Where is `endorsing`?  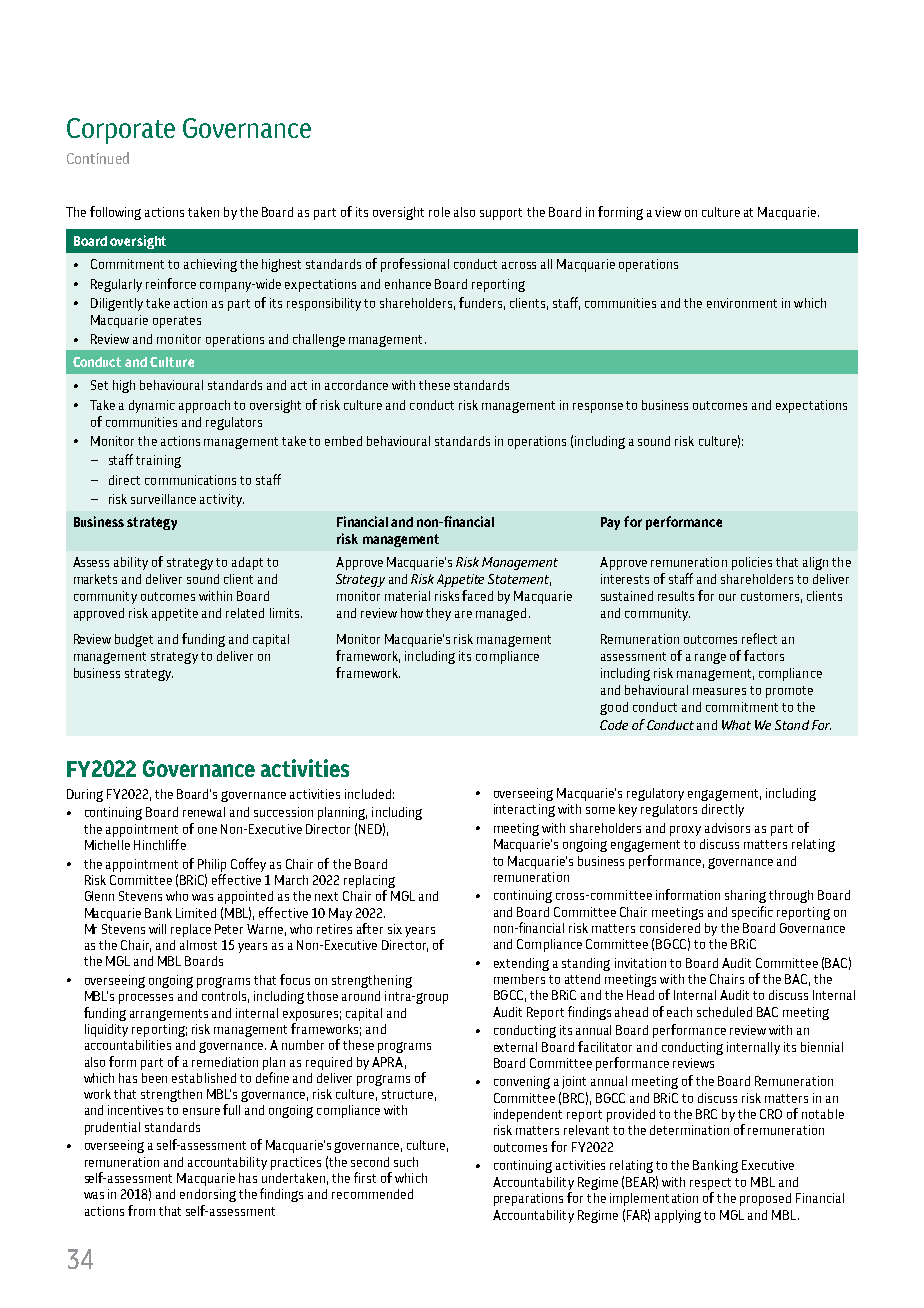
endorsing is located at coordinates (208, 1195).
